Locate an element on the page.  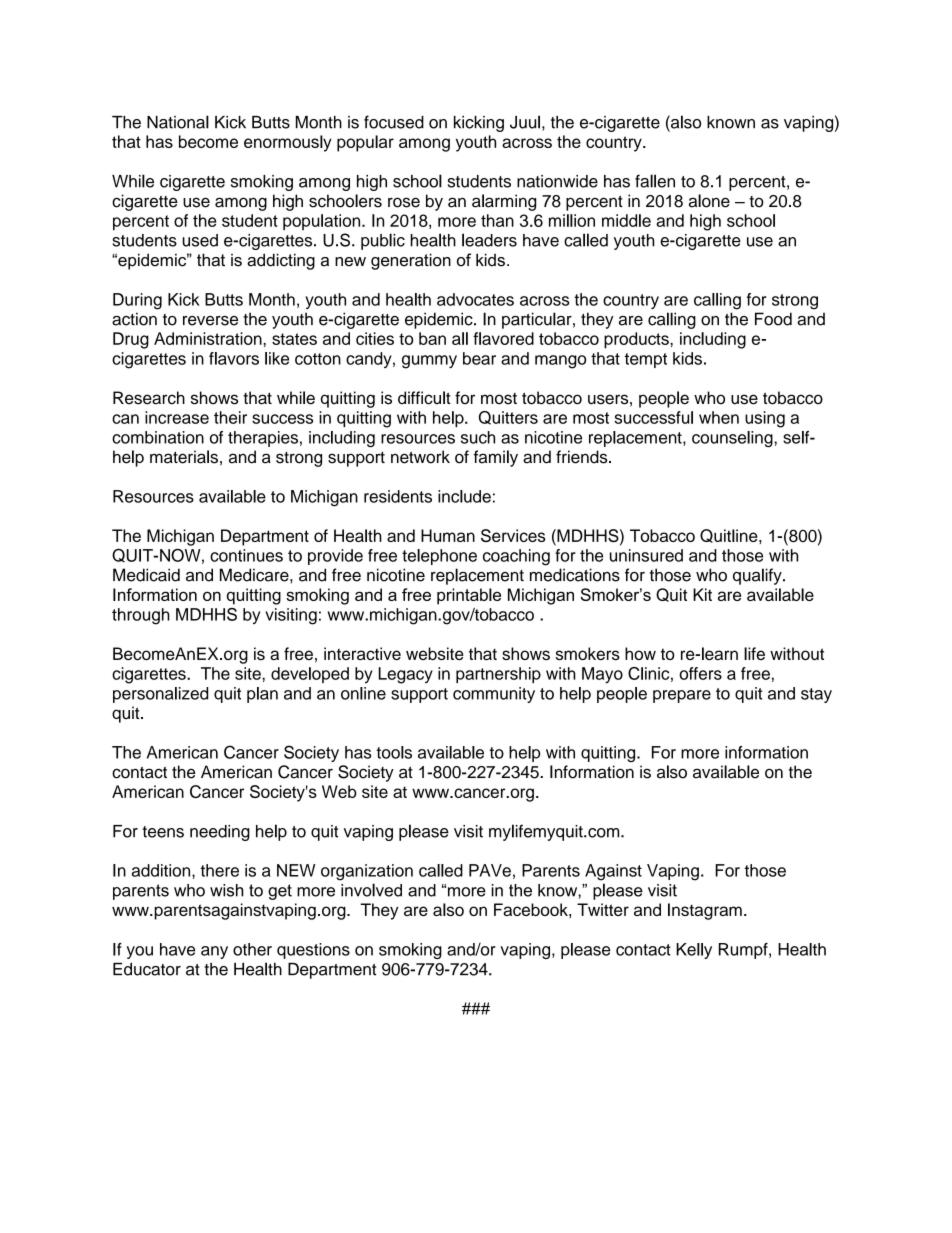
Human is located at coordinates (448, 535).
